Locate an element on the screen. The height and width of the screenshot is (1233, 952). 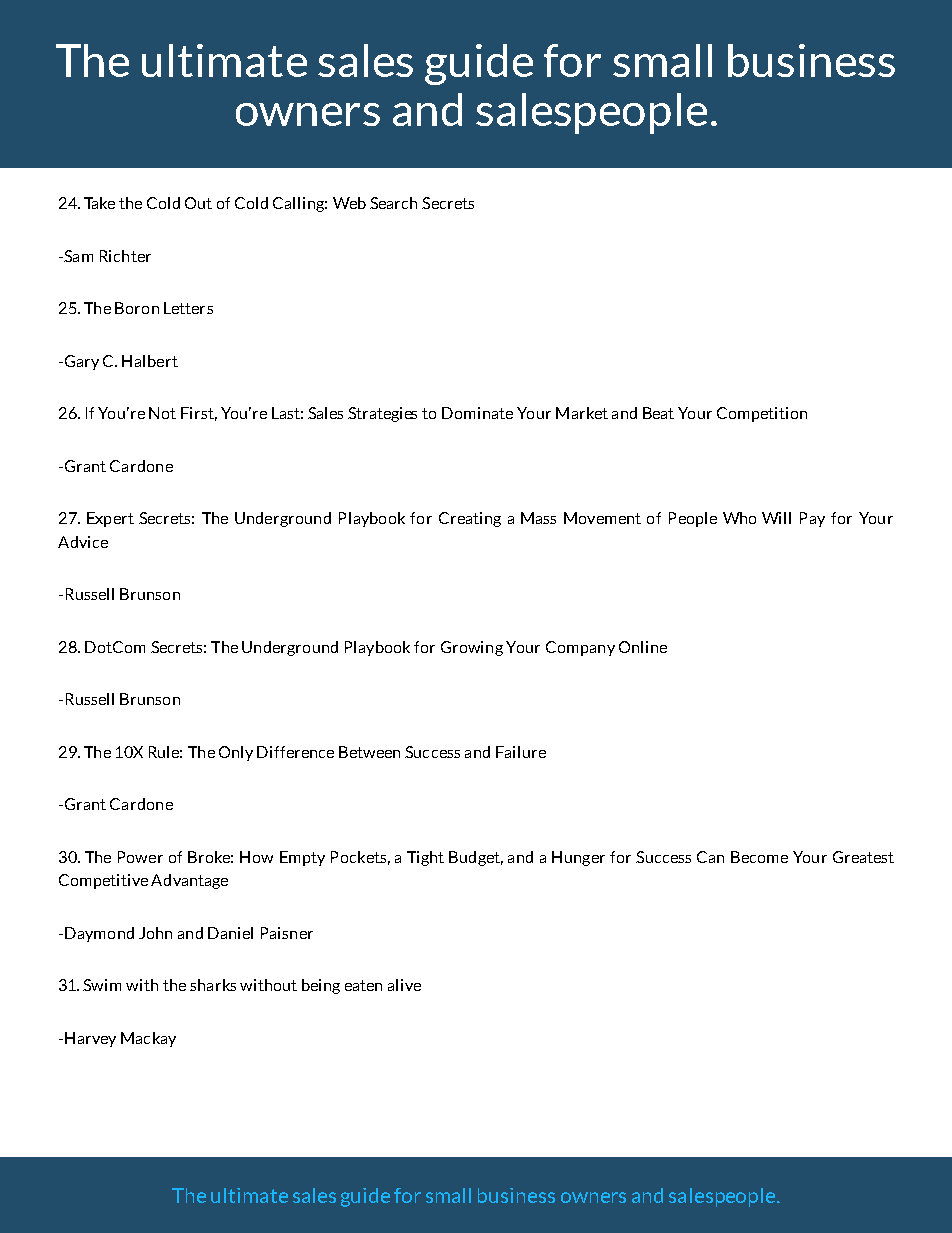
Become is located at coordinates (759, 857).
